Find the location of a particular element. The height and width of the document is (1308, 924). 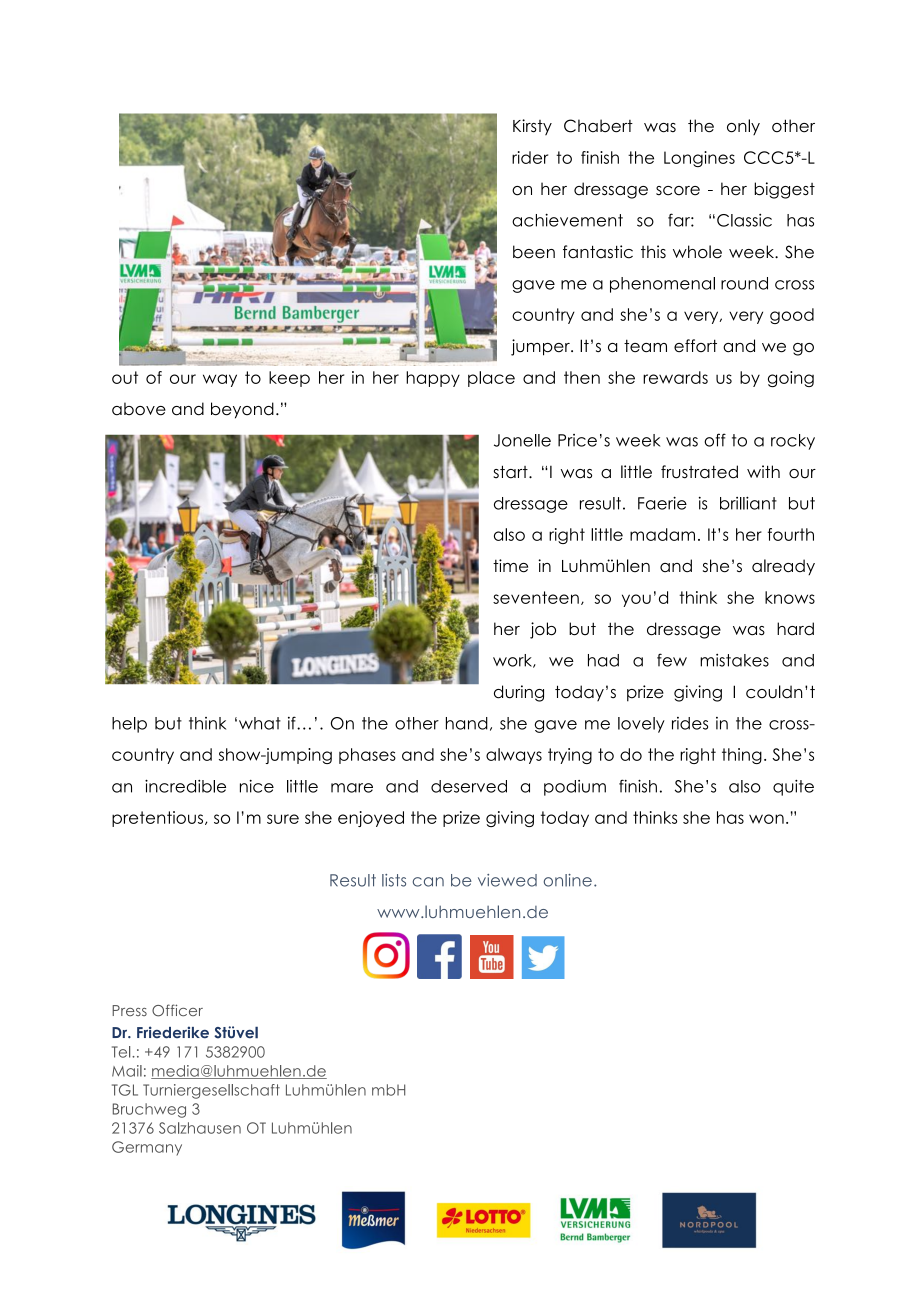

only is located at coordinates (743, 127).
